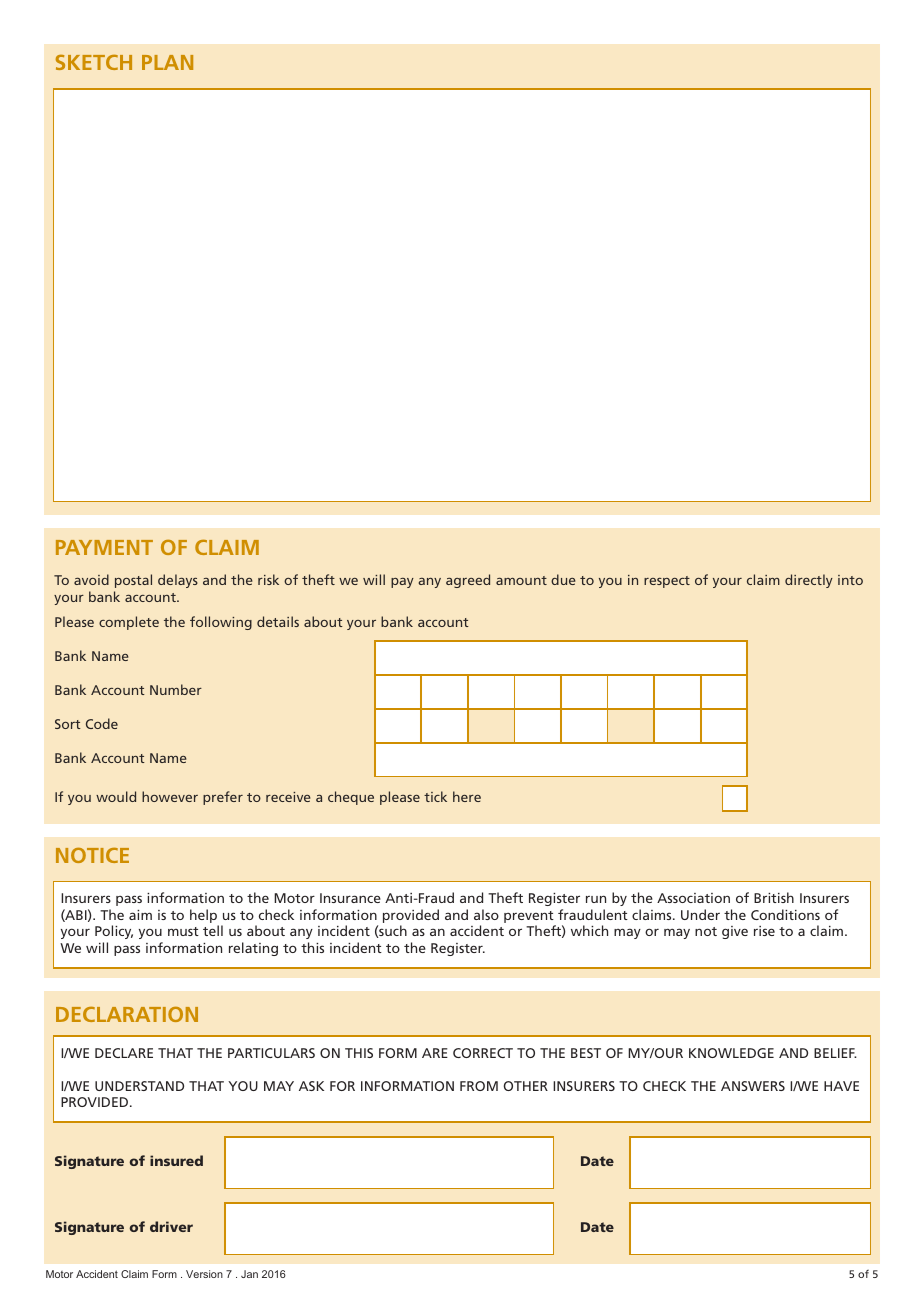 The width and height of the screenshot is (924, 1308). What do you see at coordinates (667, 582) in the screenshot?
I see `respect` at bounding box center [667, 582].
